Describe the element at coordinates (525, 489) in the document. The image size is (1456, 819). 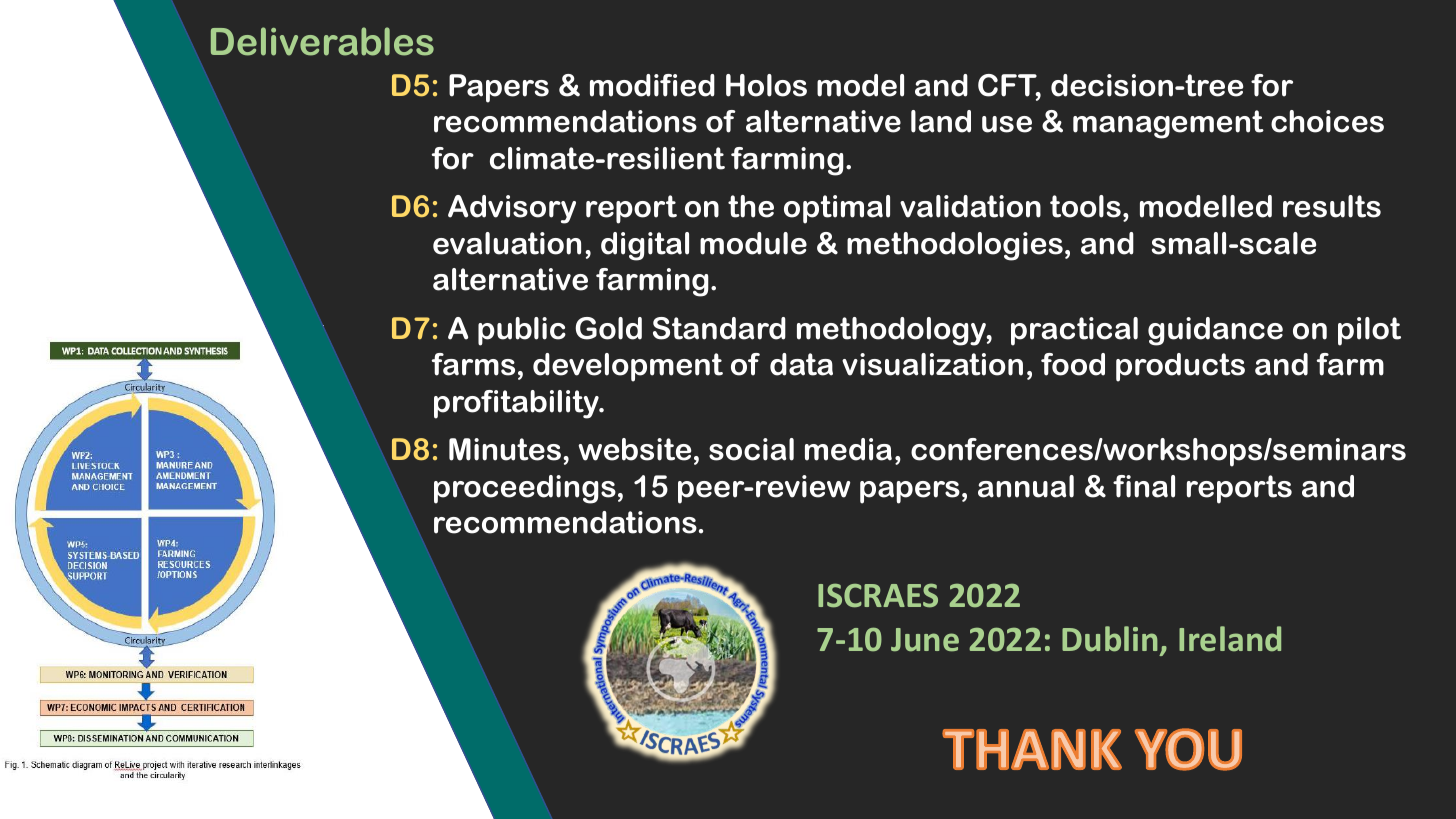
I see `proceedings` at that location.
